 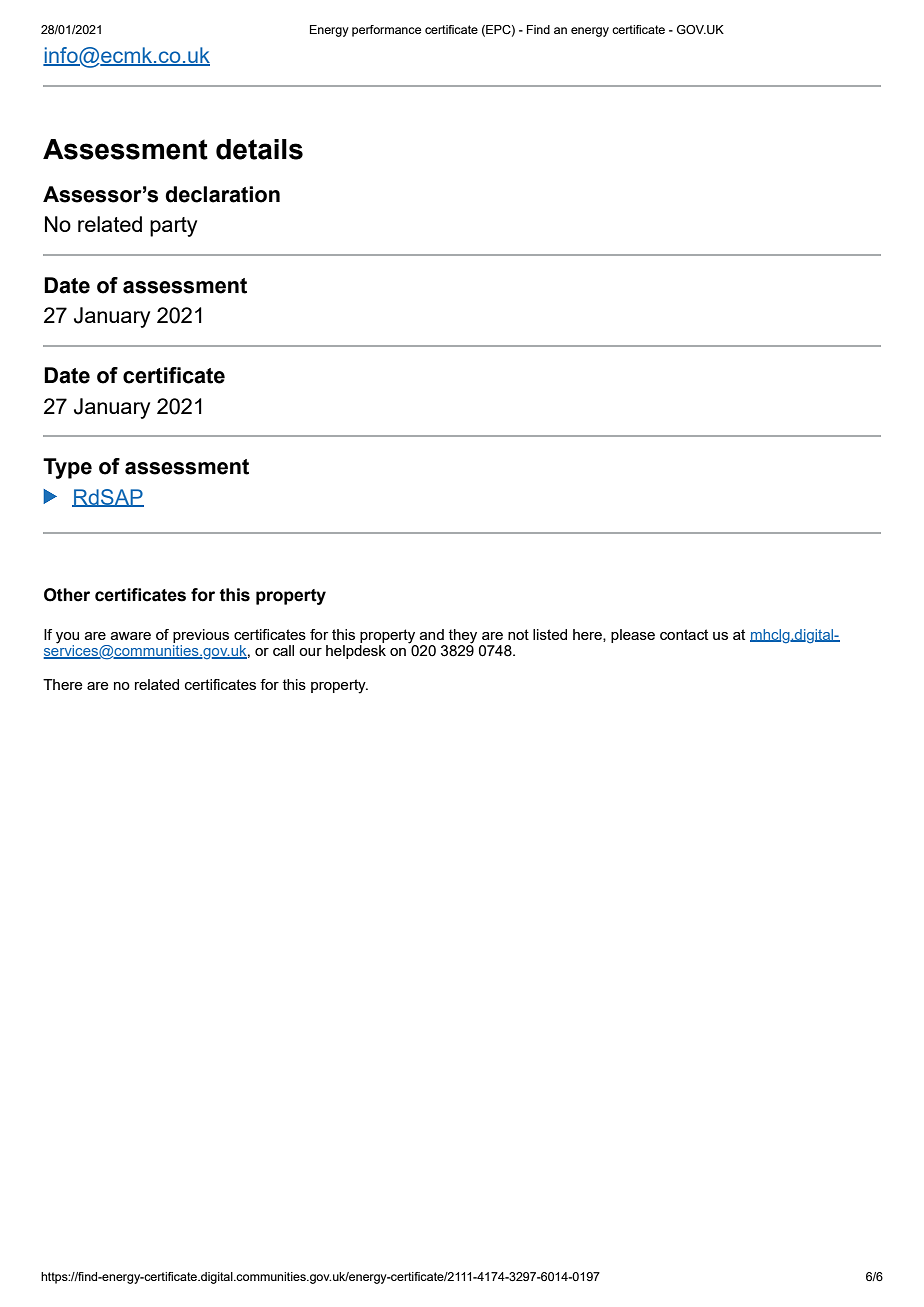 What do you see at coordinates (259, 149) in the page?
I see `details` at bounding box center [259, 149].
